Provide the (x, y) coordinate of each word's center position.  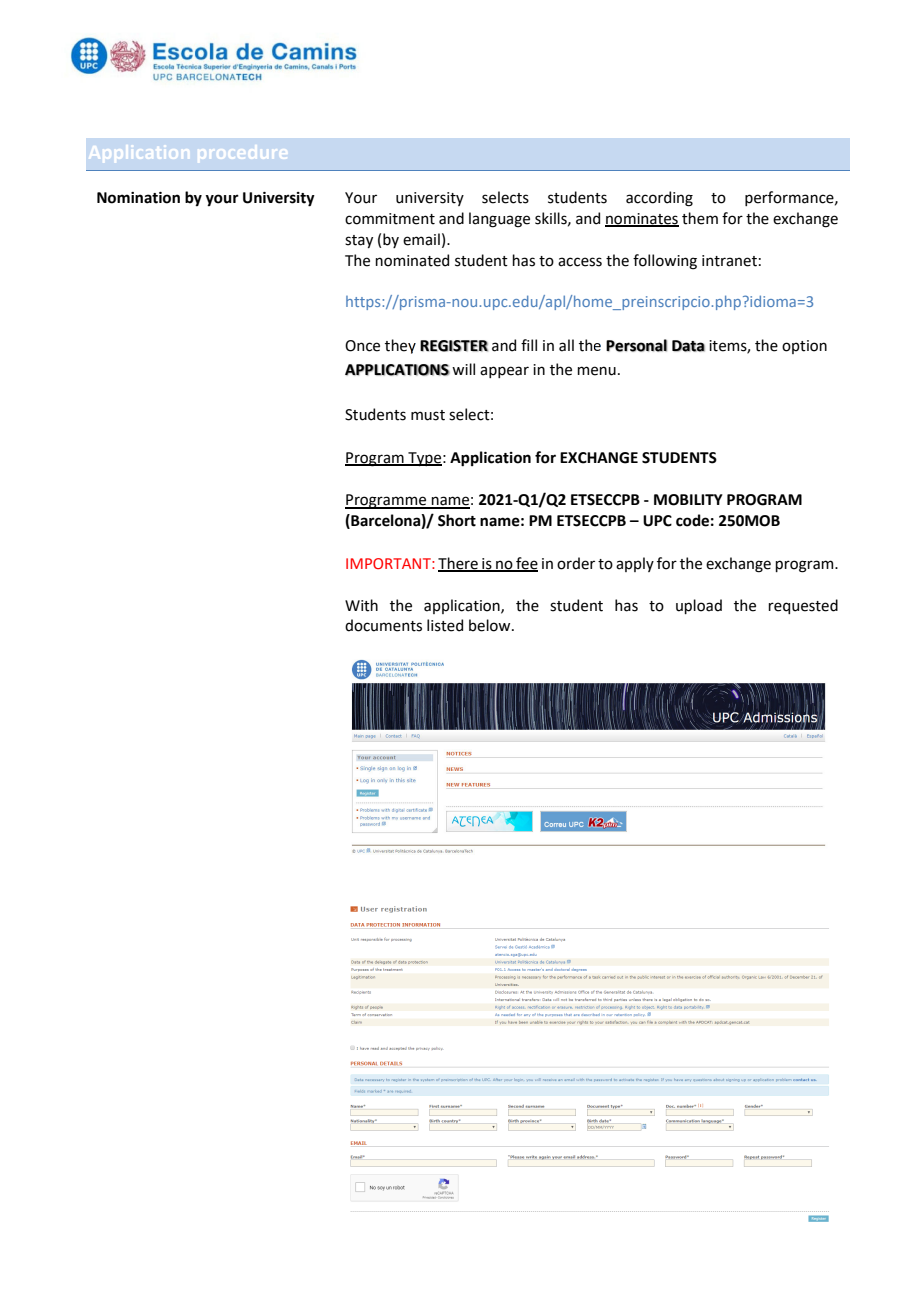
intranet (729, 261)
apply (635, 564)
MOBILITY (688, 500)
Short (457, 520)
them (700, 218)
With (361, 605)
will (463, 369)
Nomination (138, 198)
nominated (412, 260)
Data (688, 346)
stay (359, 241)
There (459, 564)
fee (526, 564)
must (428, 415)
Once (362, 346)
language (499, 220)
